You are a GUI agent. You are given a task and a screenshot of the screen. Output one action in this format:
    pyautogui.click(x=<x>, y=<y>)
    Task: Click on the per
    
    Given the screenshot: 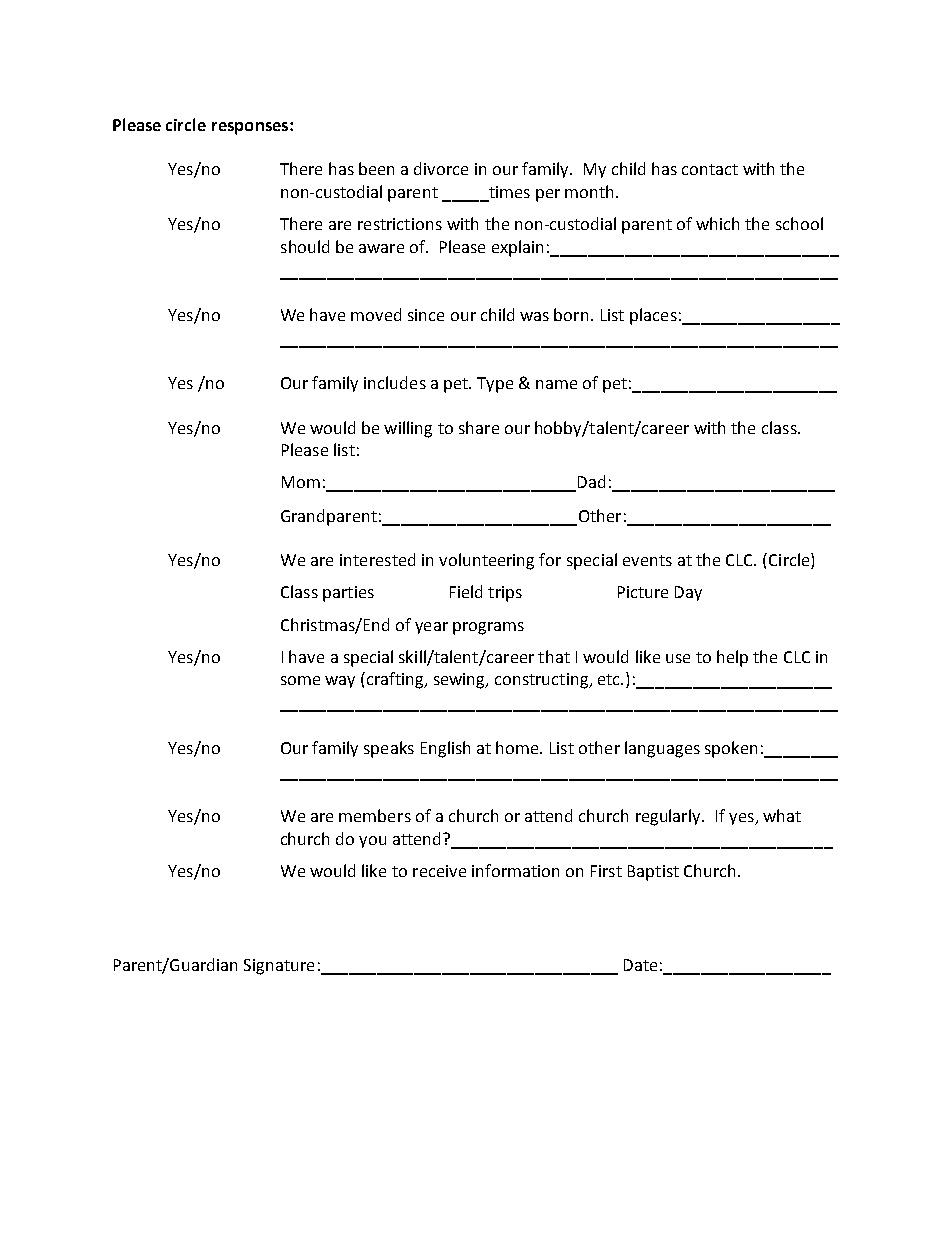 What is the action you would take?
    pyautogui.click(x=548, y=195)
